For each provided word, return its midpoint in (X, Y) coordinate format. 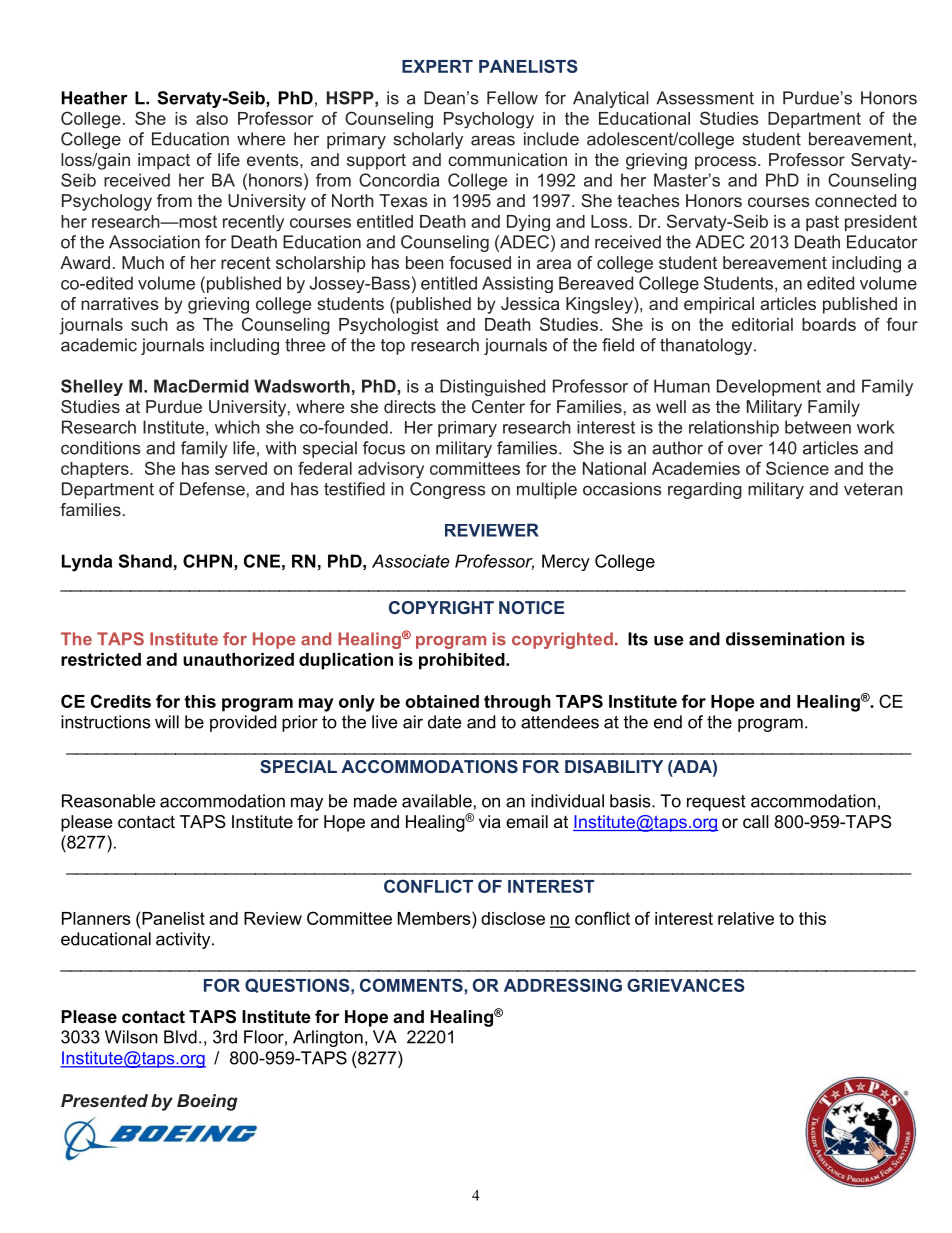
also (212, 118)
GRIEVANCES (686, 985)
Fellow (512, 98)
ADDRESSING (563, 985)
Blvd (180, 1037)
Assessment (705, 98)
